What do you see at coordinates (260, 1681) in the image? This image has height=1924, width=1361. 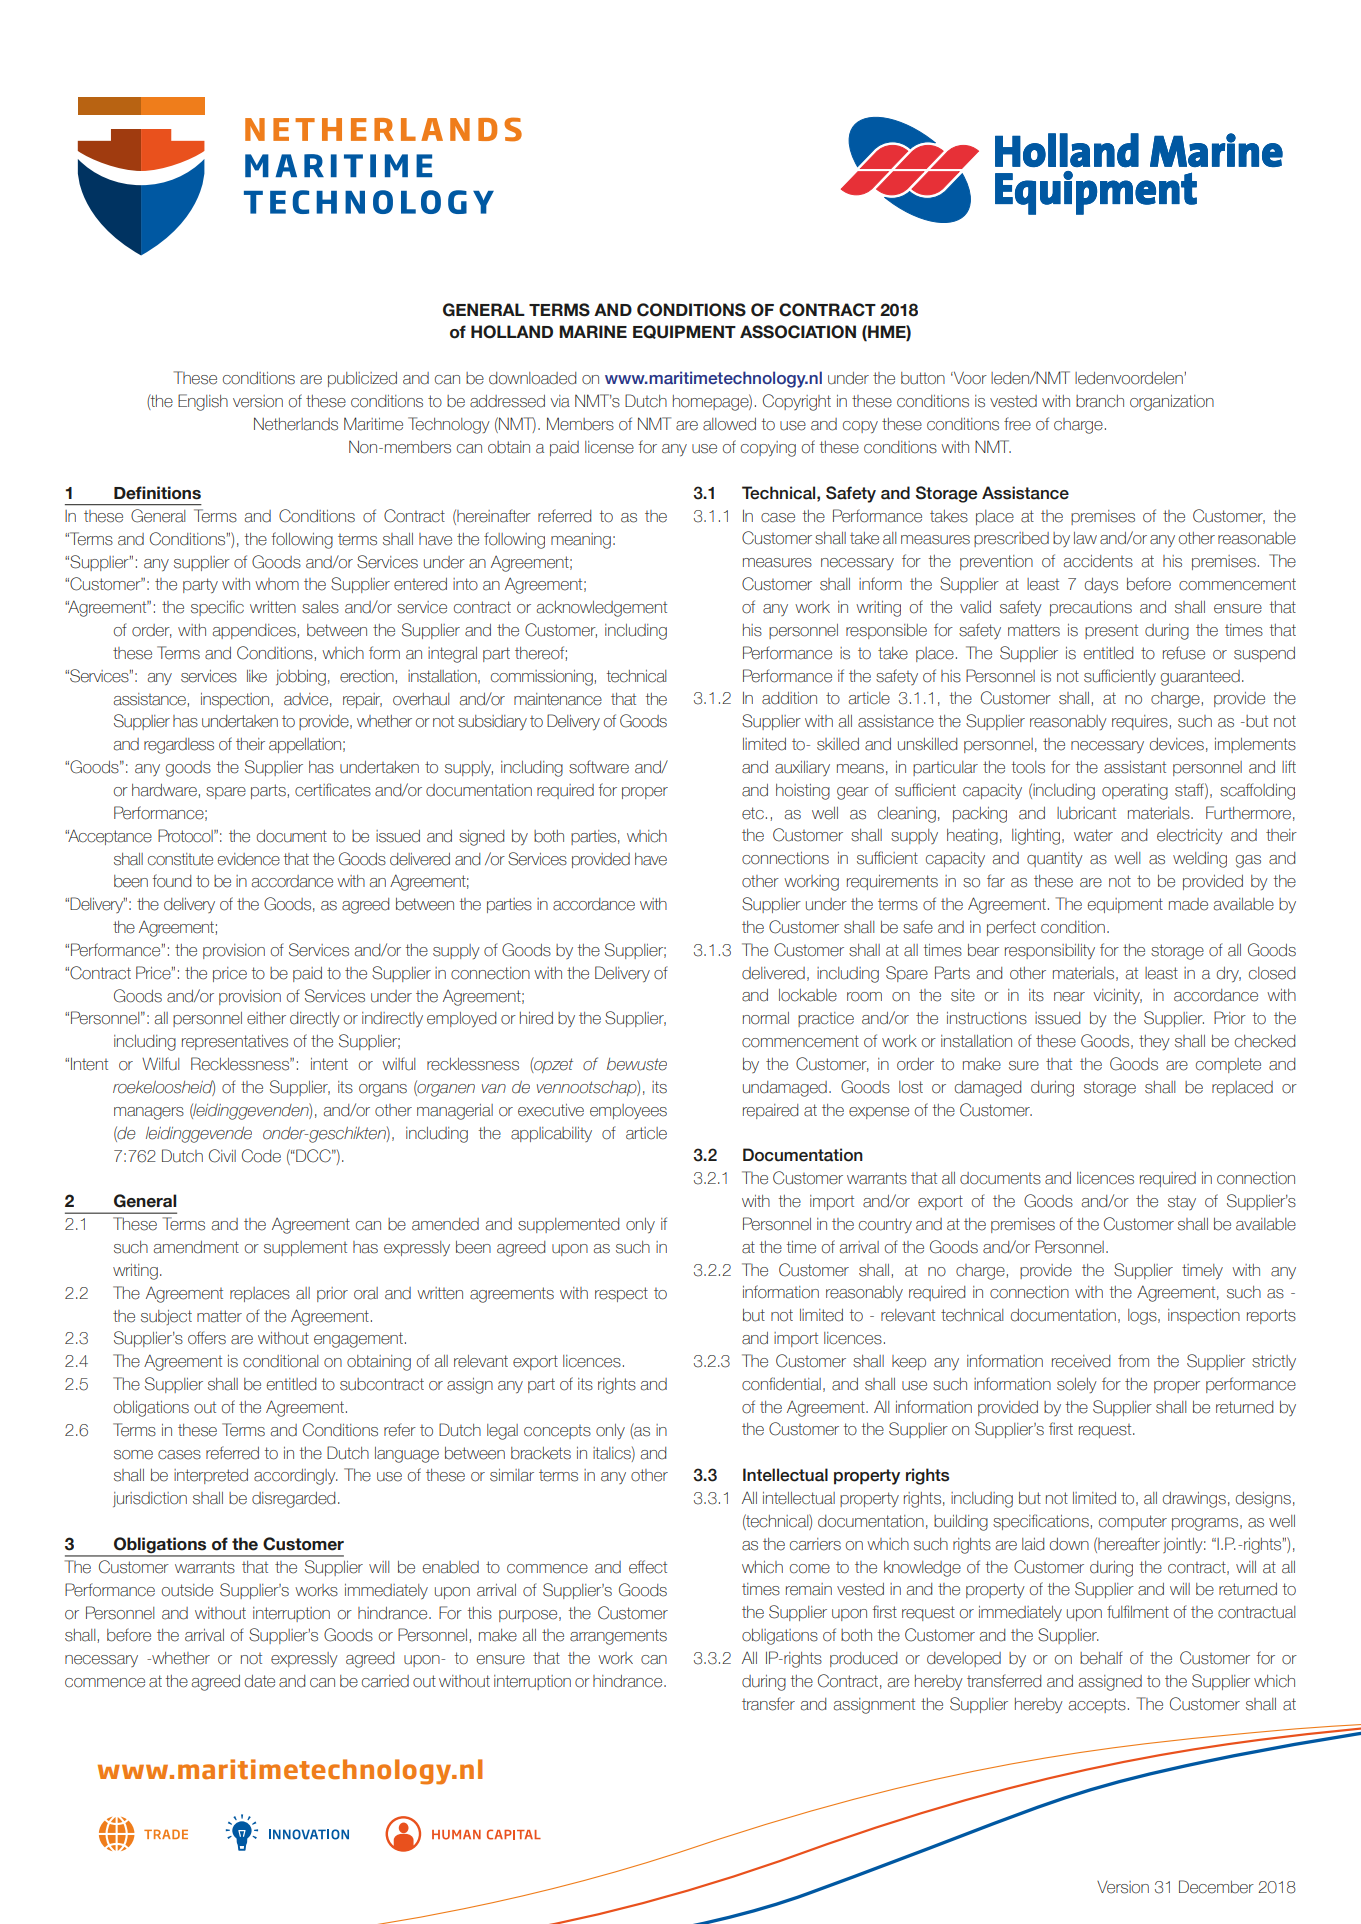 I see `date` at bounding box center [260, 1681].
